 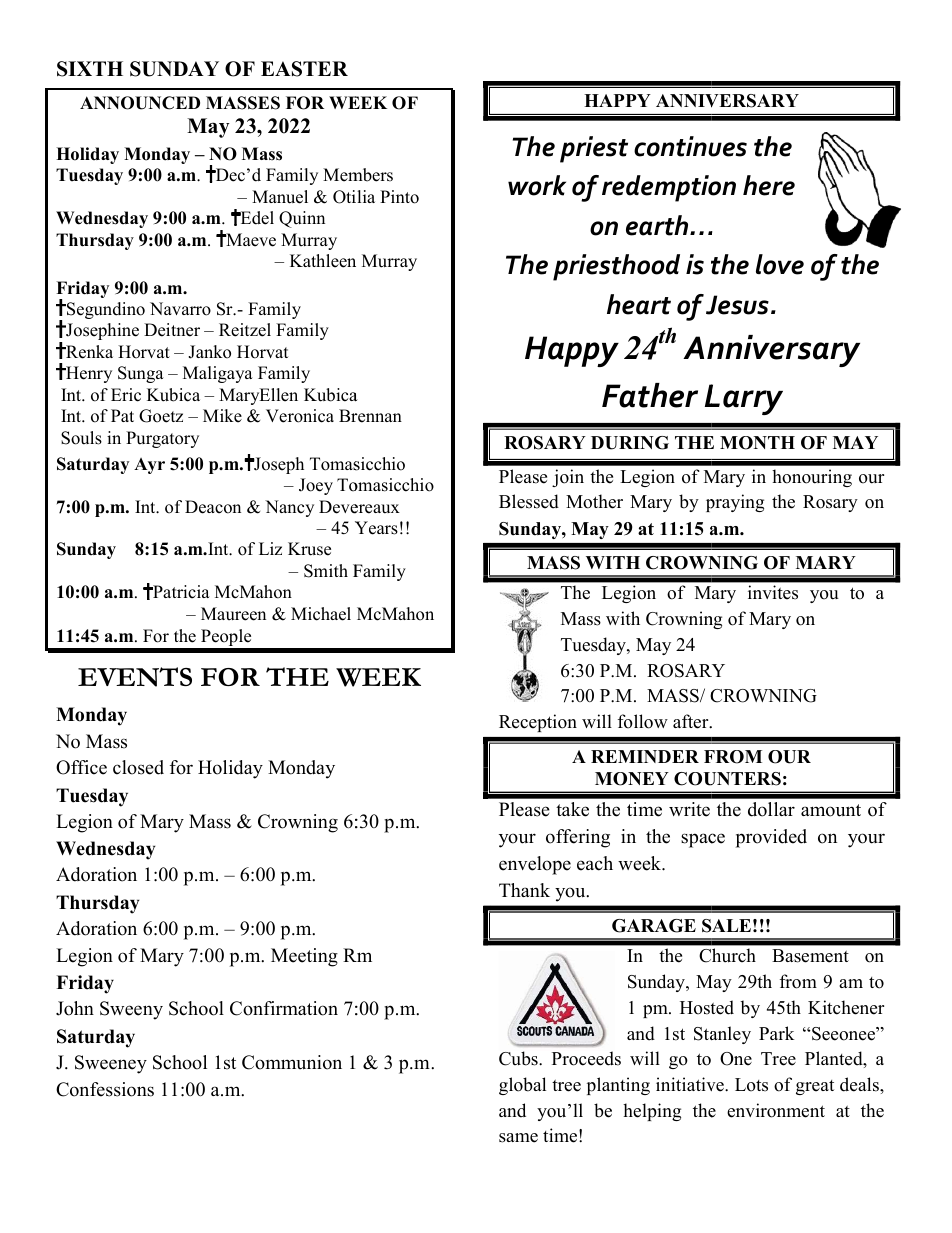 I want to click on EVENTS, so click(x=135, y=677).
